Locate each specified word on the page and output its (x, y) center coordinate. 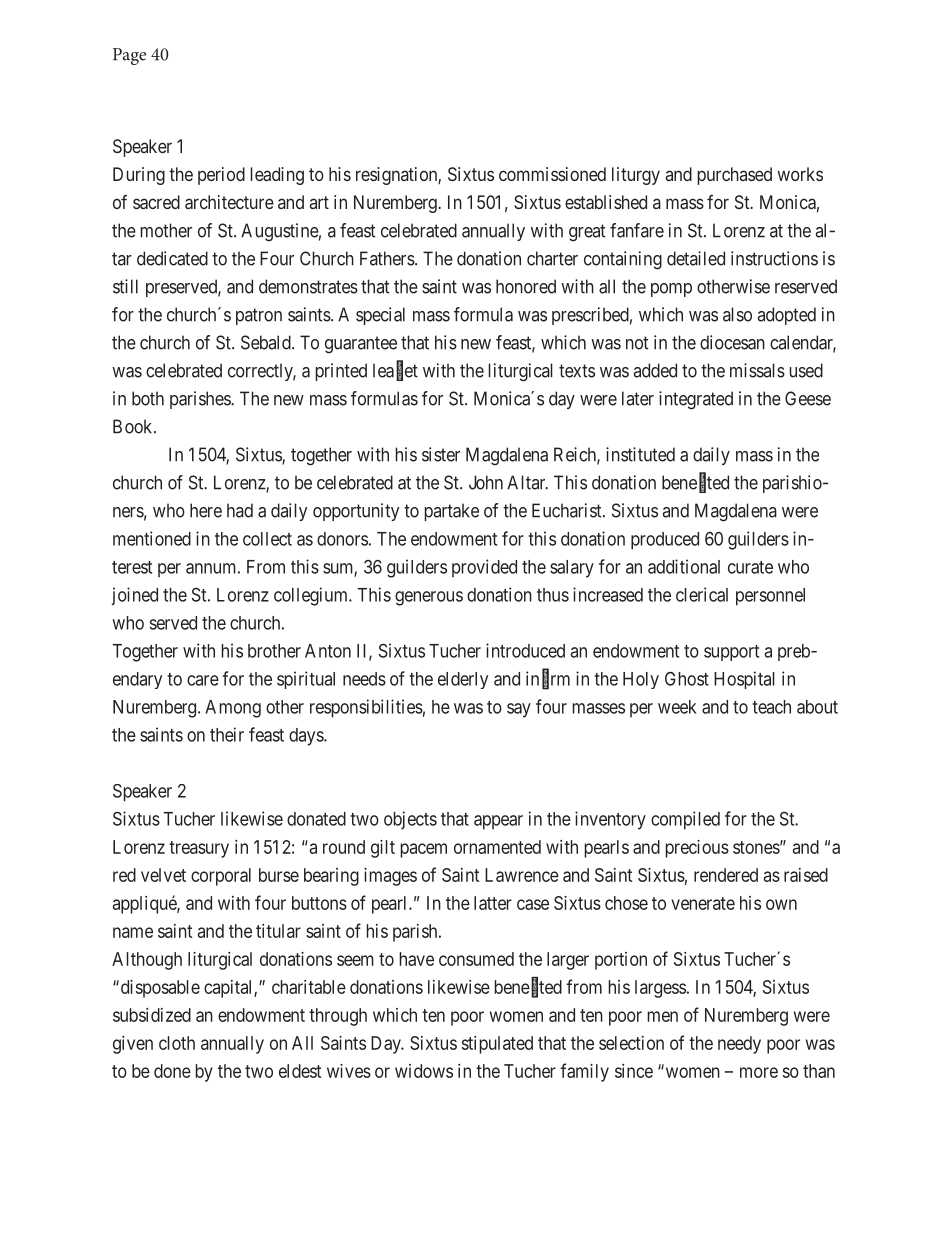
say (519, 710)
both (148, 398)
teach (771, 707)
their (227, 734)
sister (441, 454)
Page (129, 56)
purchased (735, 176)
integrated (696, 400)
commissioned (552, 174)
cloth (177, 1043)
